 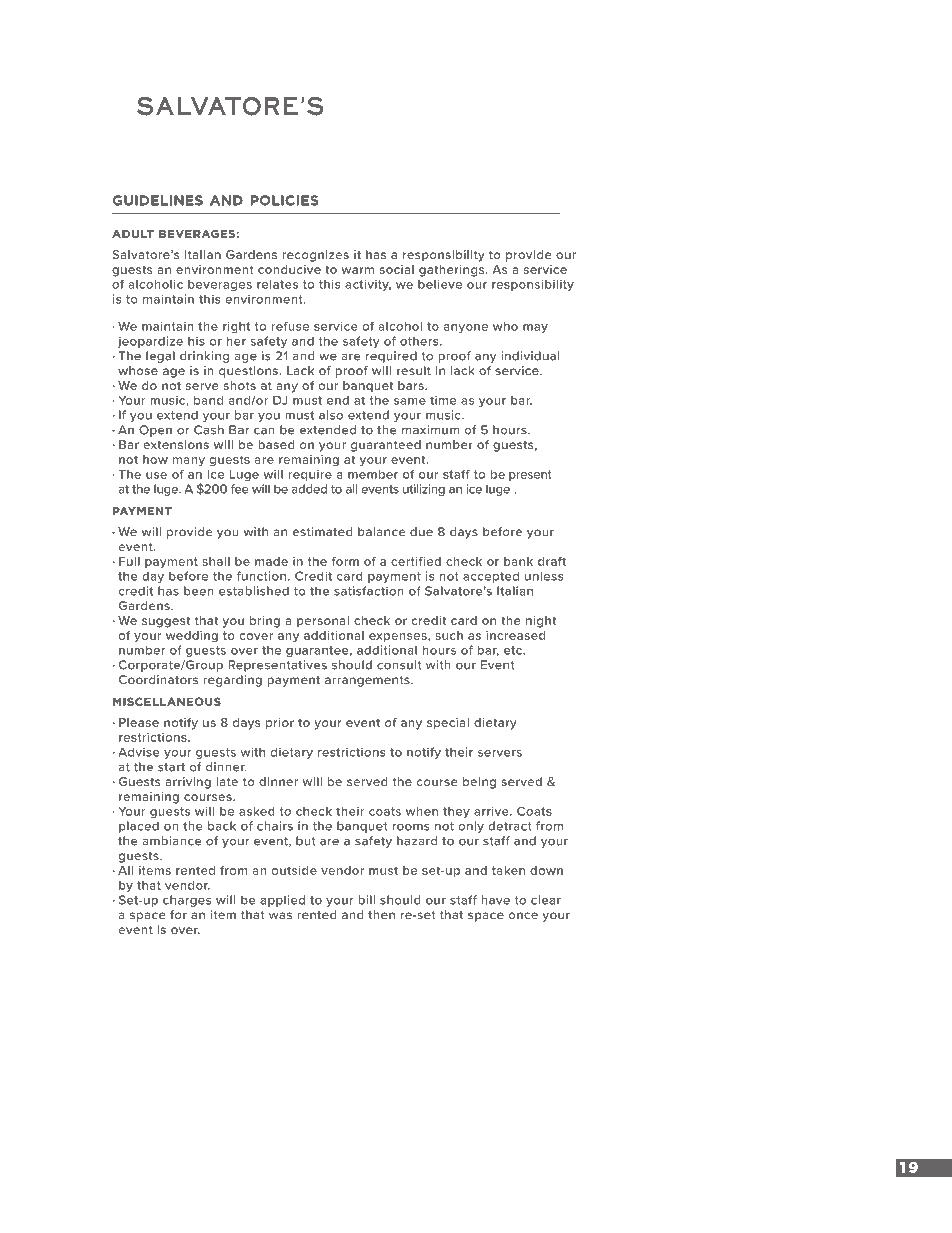 I want to click on charges, so click(x=187, y=901).
